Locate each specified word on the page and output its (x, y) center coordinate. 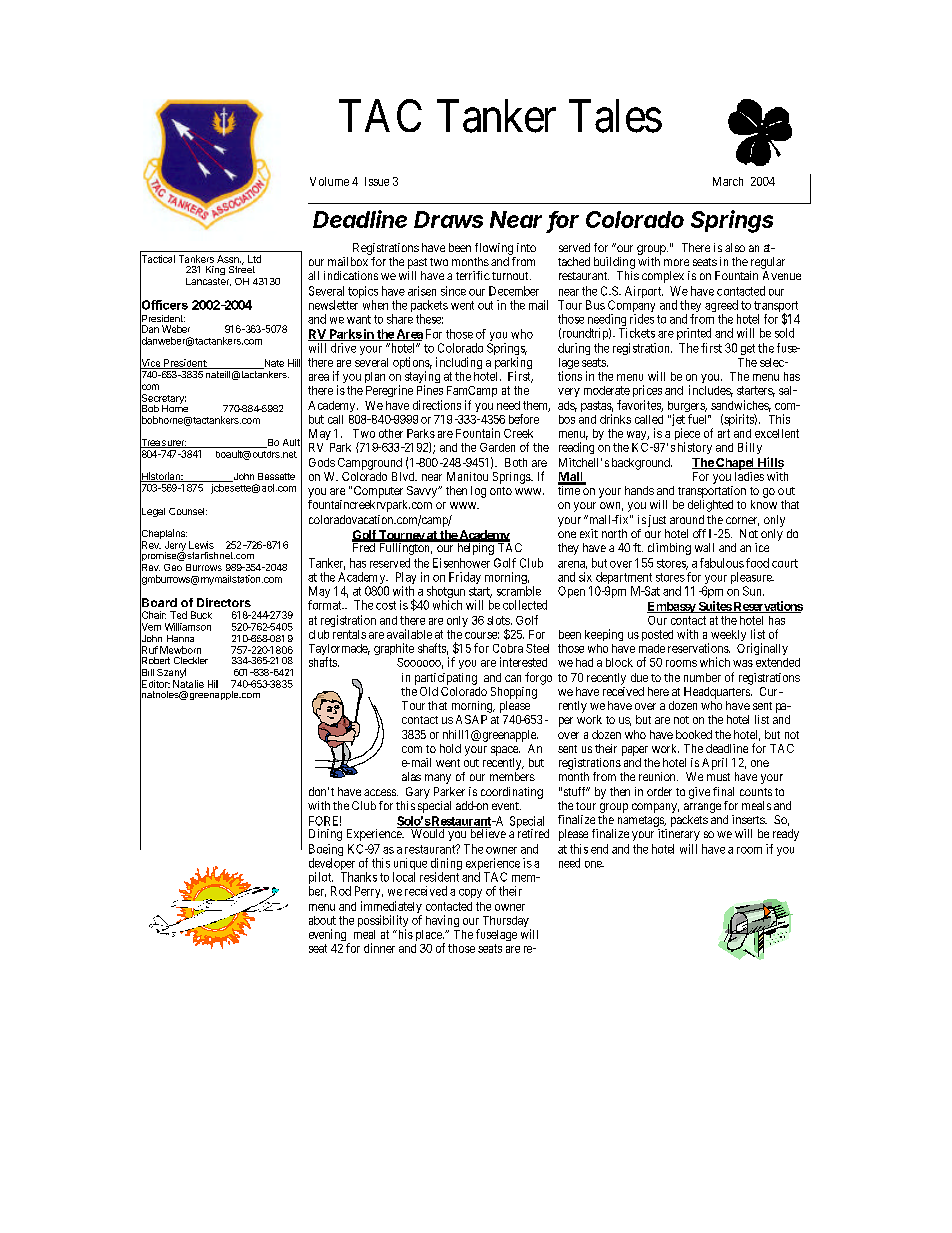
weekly (728, 635)
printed (694, 334)
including (459, 363)
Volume (329, 181)
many (438, 779)
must (718, 777)
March (728, 181)
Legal (152, 512)
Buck (201, 615)
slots (498, 620)
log (478, 492)
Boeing (326, 851)
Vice (151, 363)
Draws (448, 219)
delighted (710, 506)
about (322, 920)
